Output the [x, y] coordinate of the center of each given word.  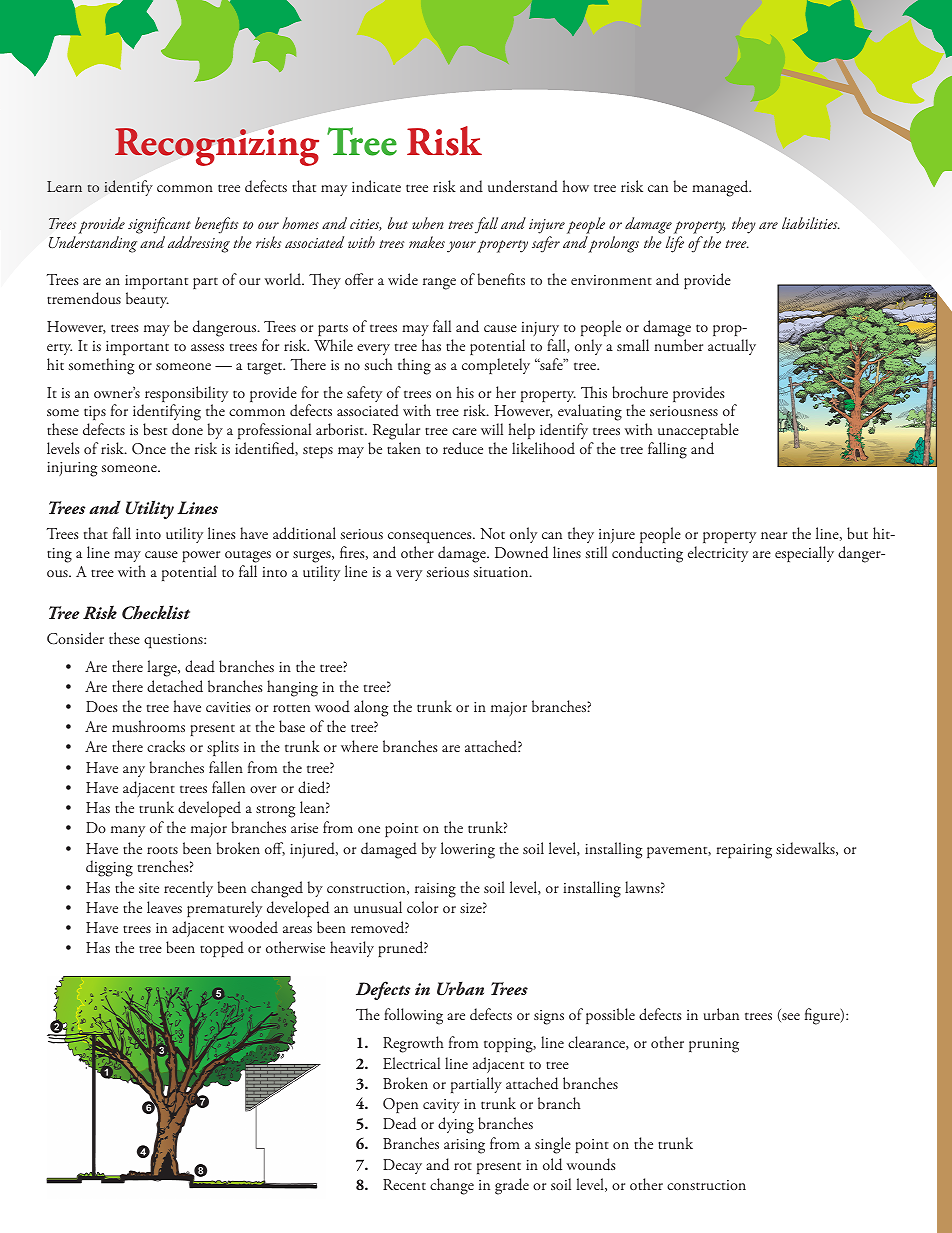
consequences [431, 537]
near [774, 535]
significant [160, 227]
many [128, 831]
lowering [468, 850]
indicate [376, 186]
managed [721, 188]
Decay [402, 1166]
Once [149, 448]
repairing [744, 851]
